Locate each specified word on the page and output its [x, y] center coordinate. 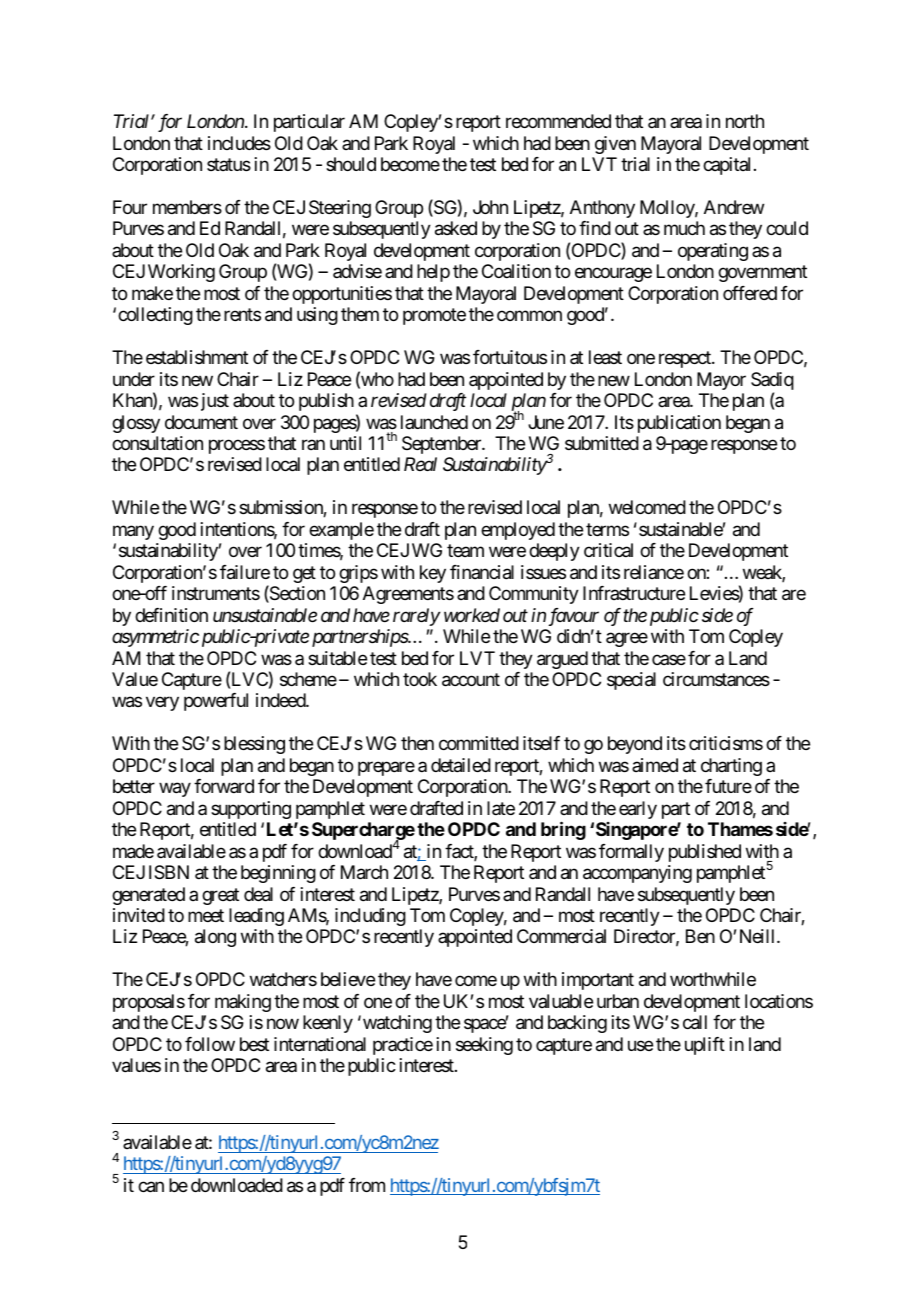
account [471, 680]
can [151, 1187]
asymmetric [155, 638]
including [370, 917]
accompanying [637, 874]
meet [206, 915]
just [215, 402]
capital [726, 166]
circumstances [716, 679]
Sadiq [772, 382]
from [367, 1185]
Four [130, 207]
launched [434, 422]
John [490, 207]
